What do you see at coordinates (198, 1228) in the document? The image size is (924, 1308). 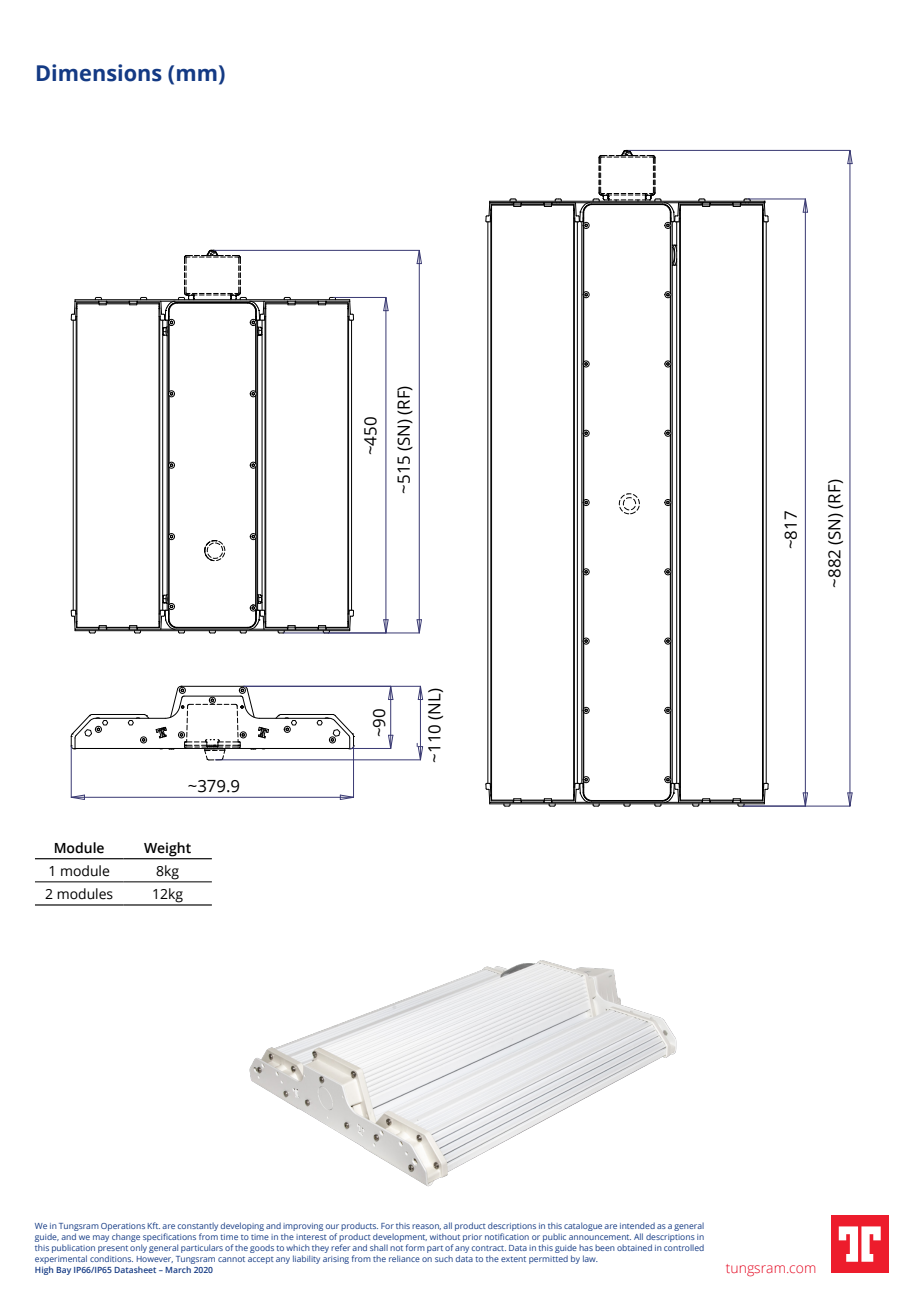 I see `constantly` at bounding box center [198, 1228].
